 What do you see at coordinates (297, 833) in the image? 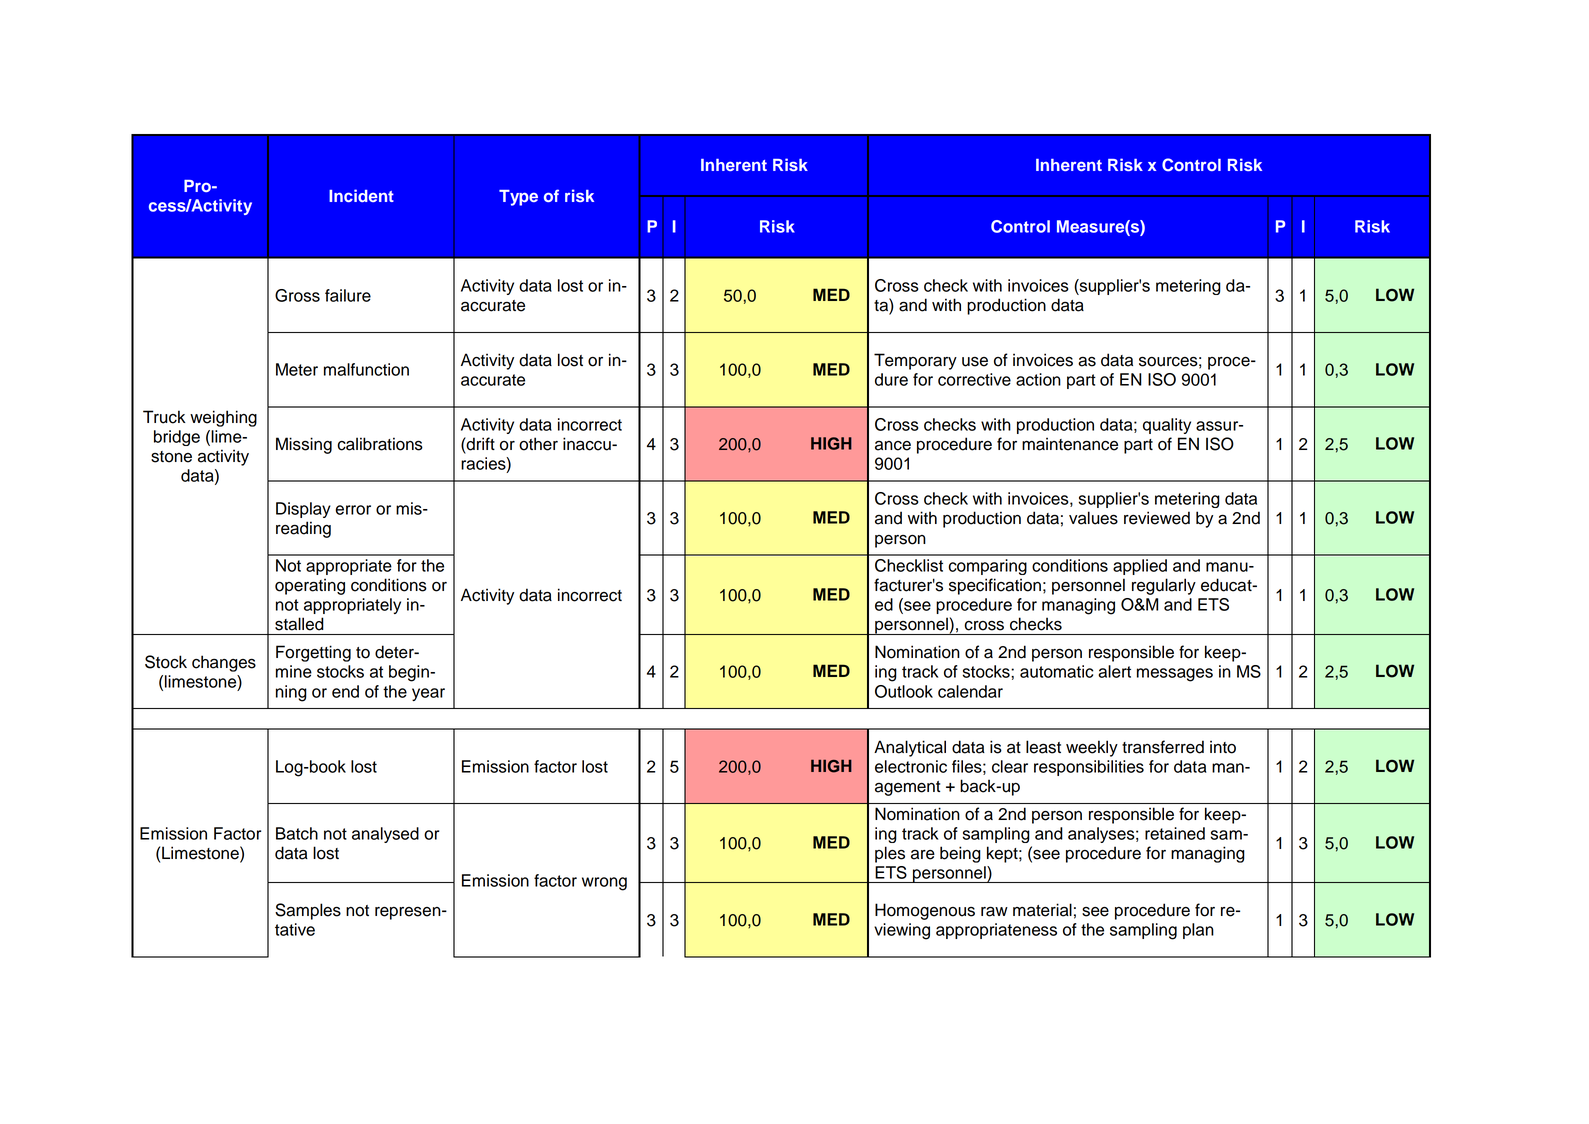
I see `Batch` at bounding box center [297, 833].
